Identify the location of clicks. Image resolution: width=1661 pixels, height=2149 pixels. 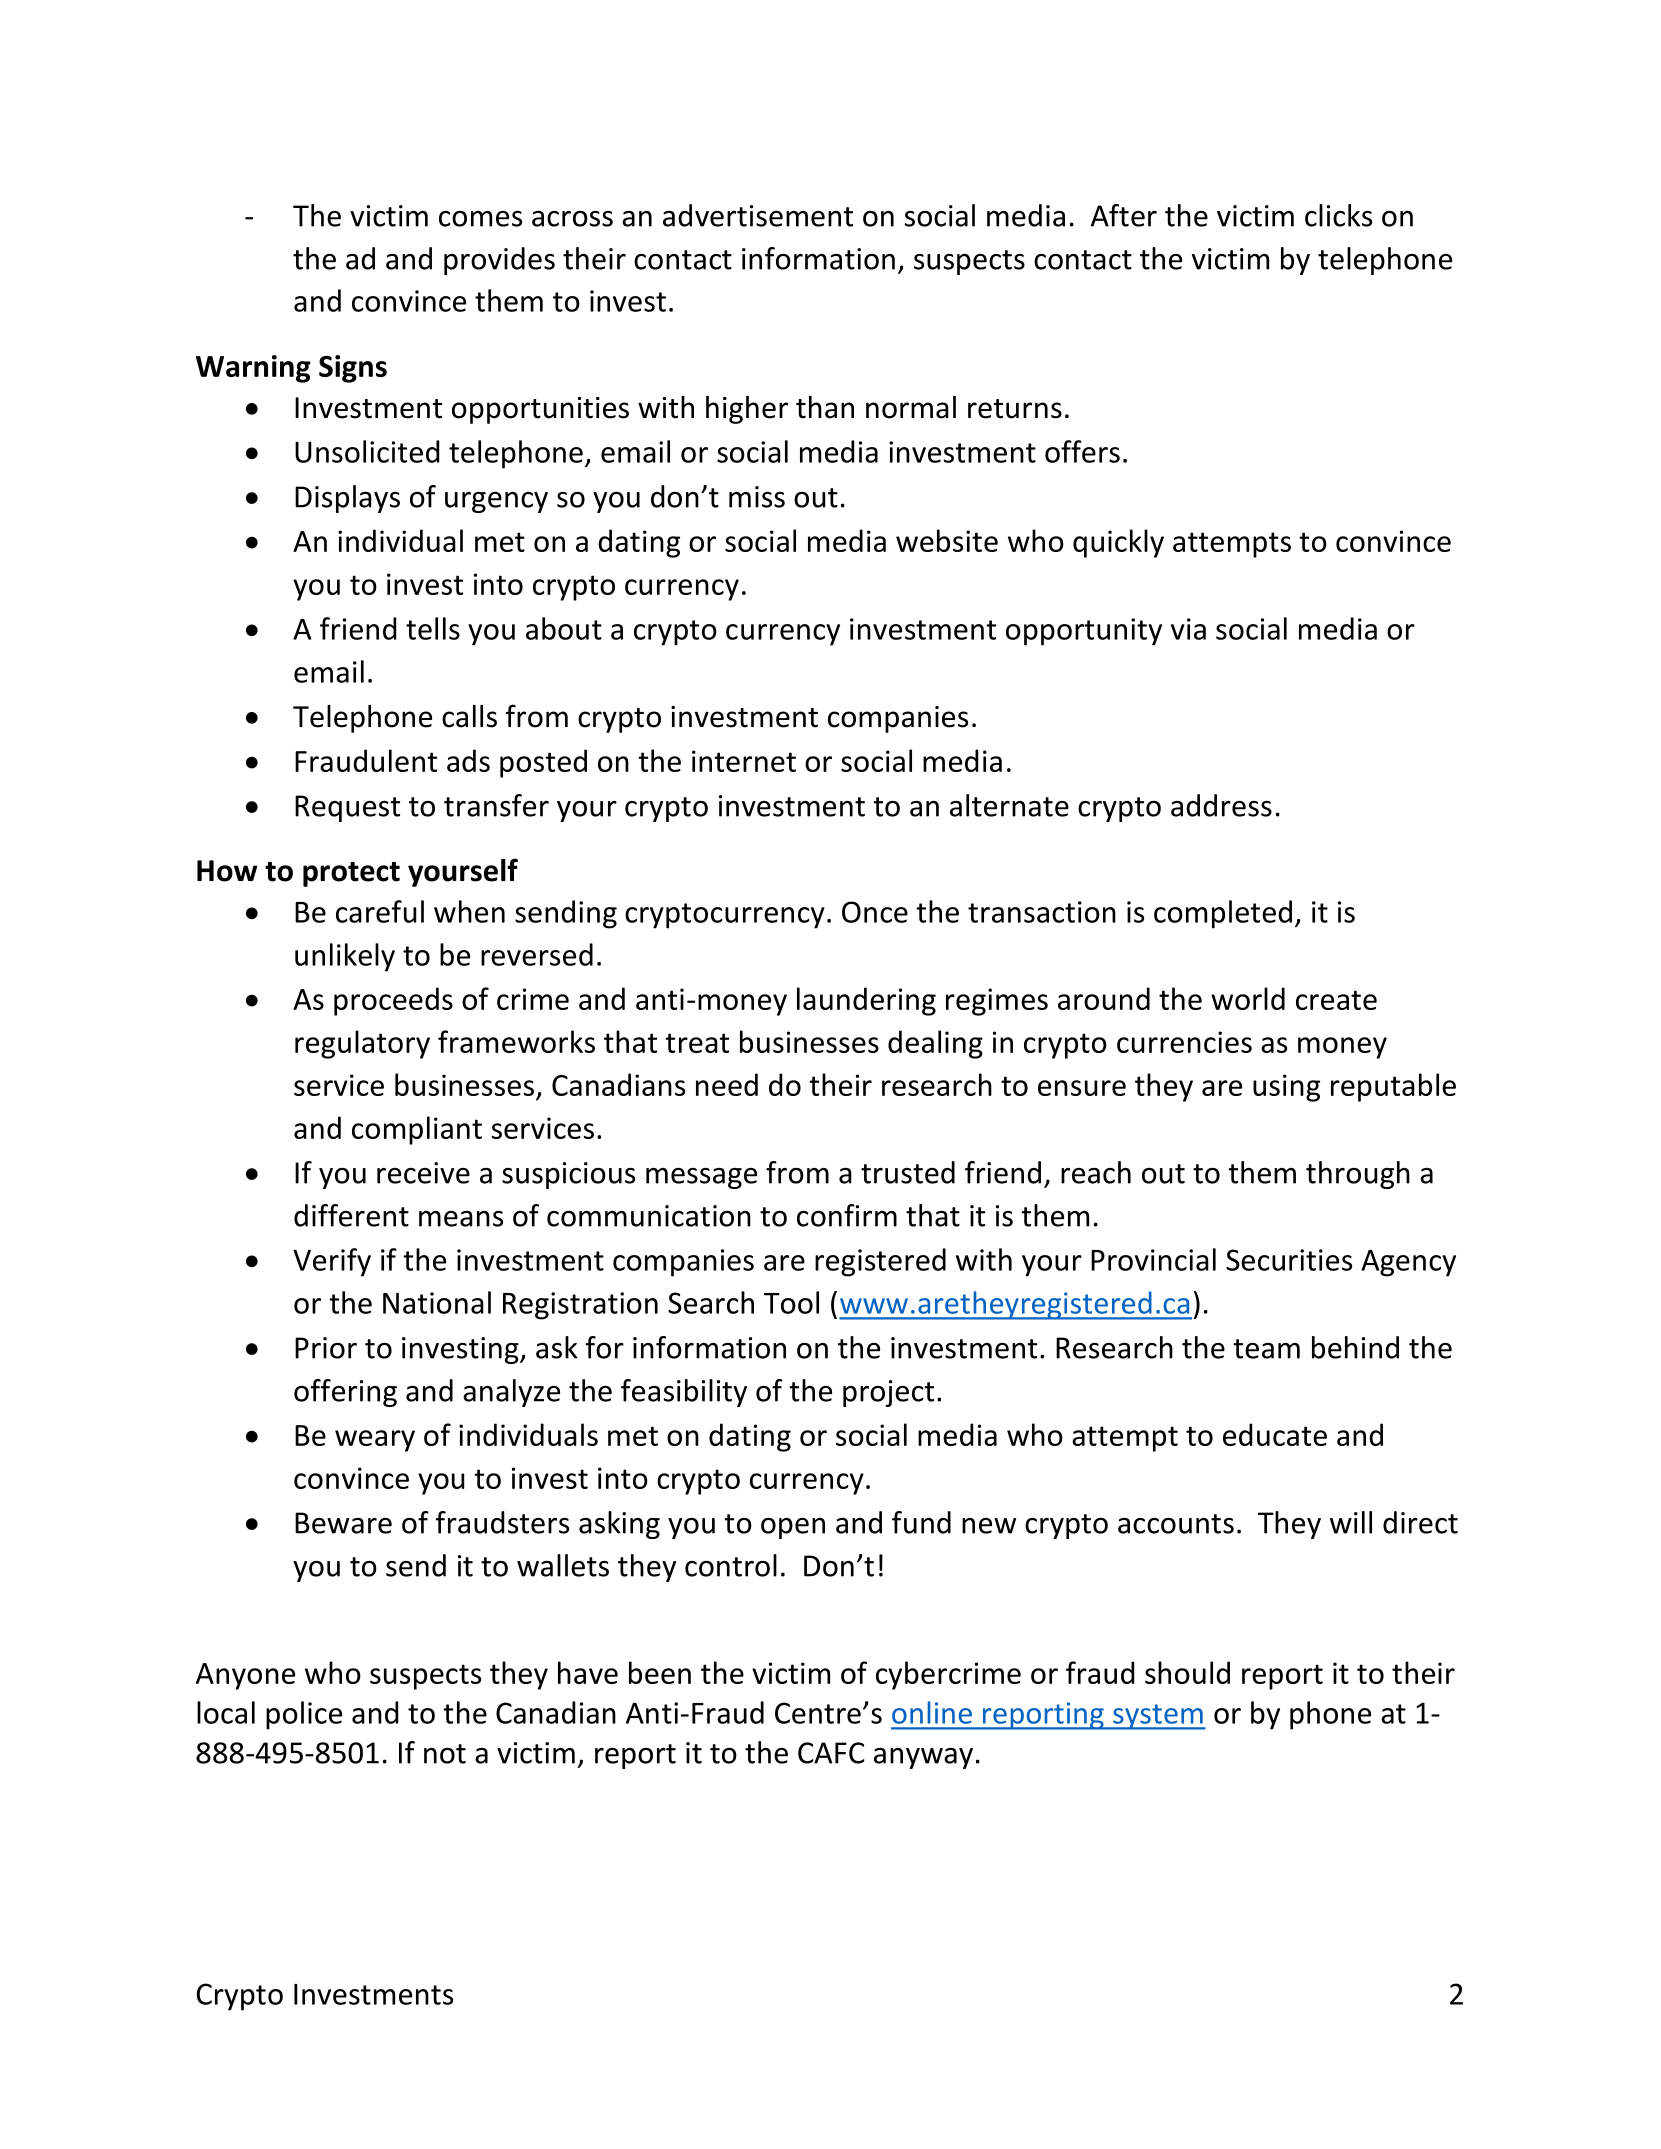
(1338, 215).
